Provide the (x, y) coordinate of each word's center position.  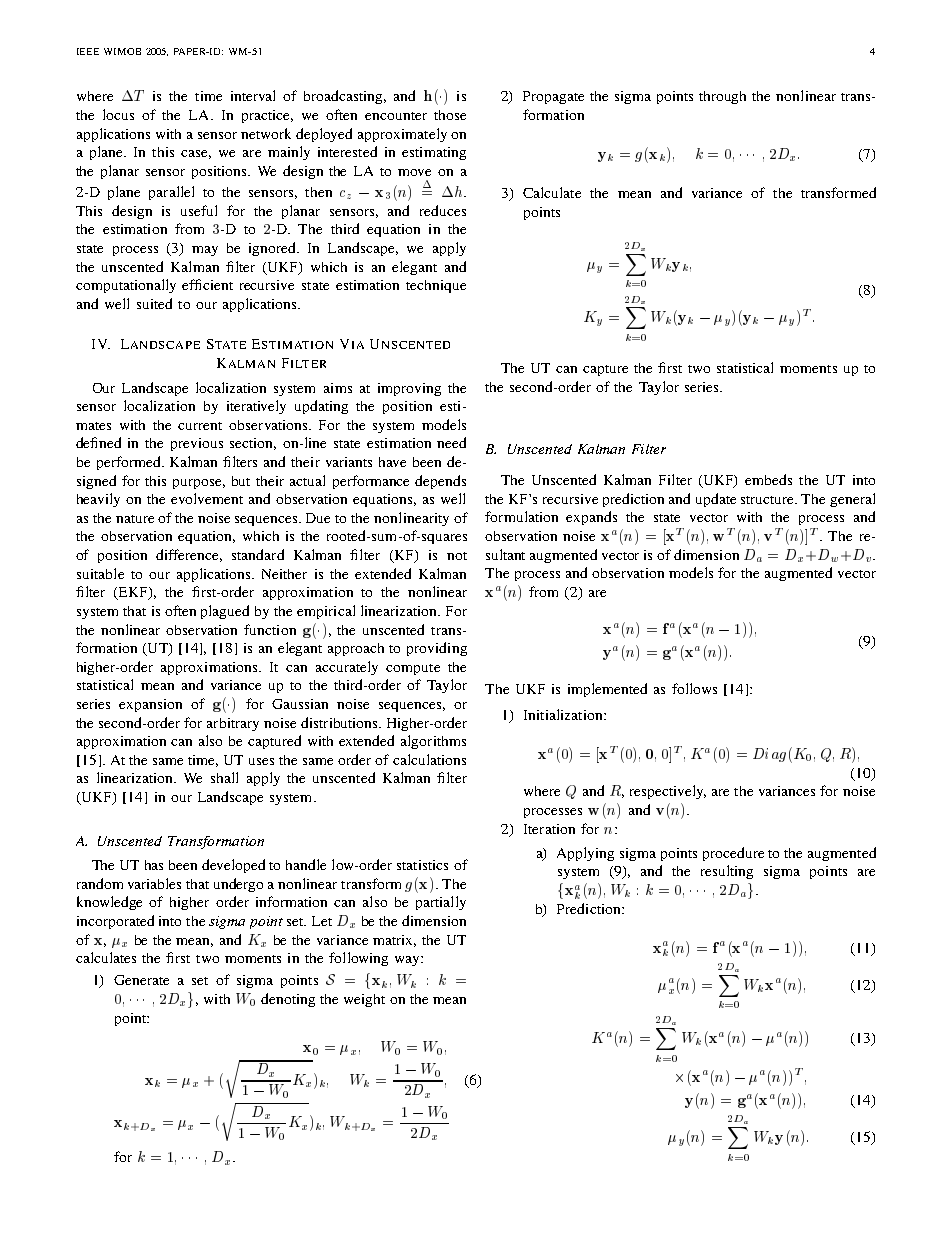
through (722, 97)
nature (135, 519)
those (450, 115)
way (408, 961)
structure (769, 500)
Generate (141, 980)
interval (253, 95)
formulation (521, 516)
